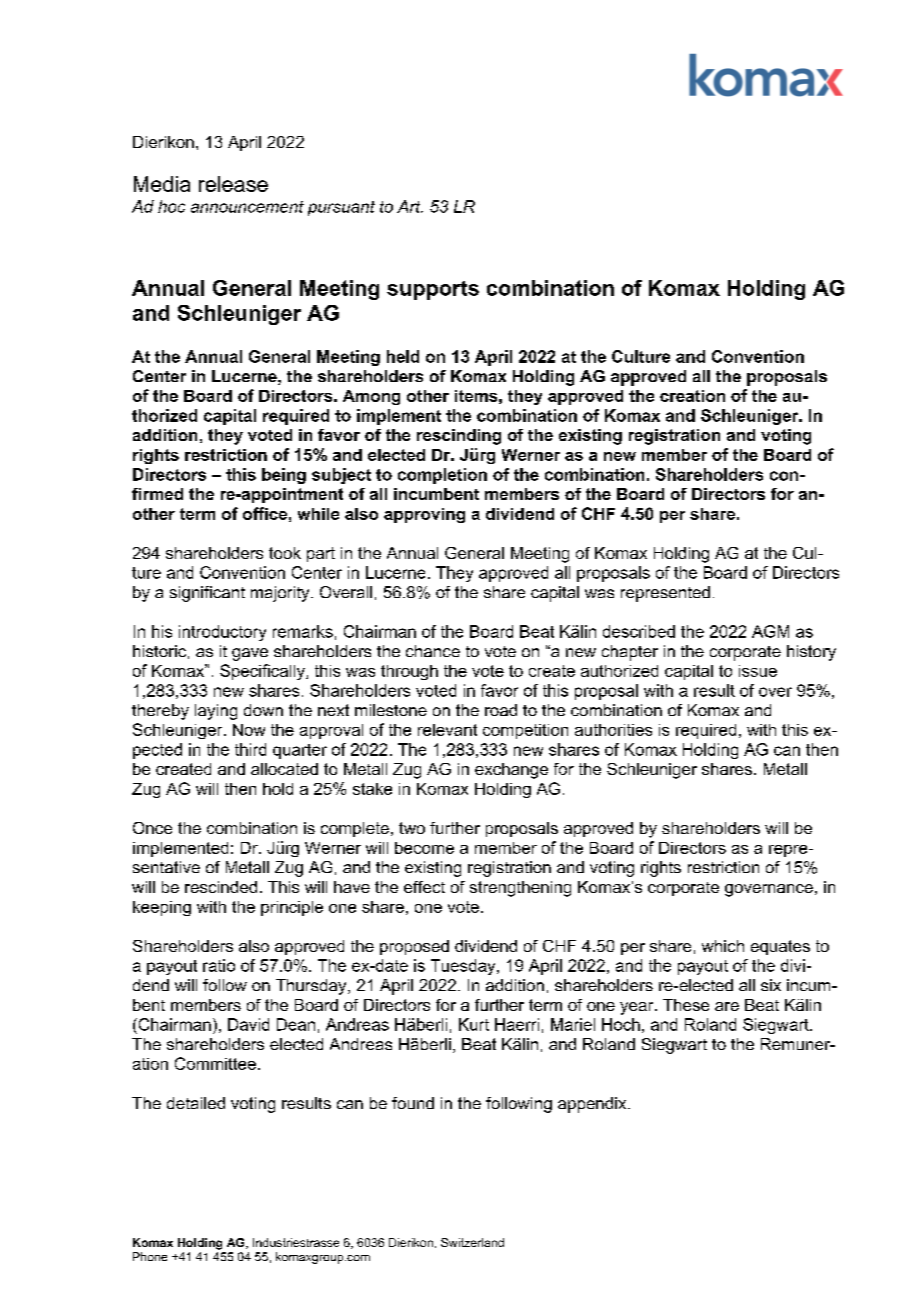  Describe the element at coordinates (284, 476) in the screenshot. I see `being` at that location.
